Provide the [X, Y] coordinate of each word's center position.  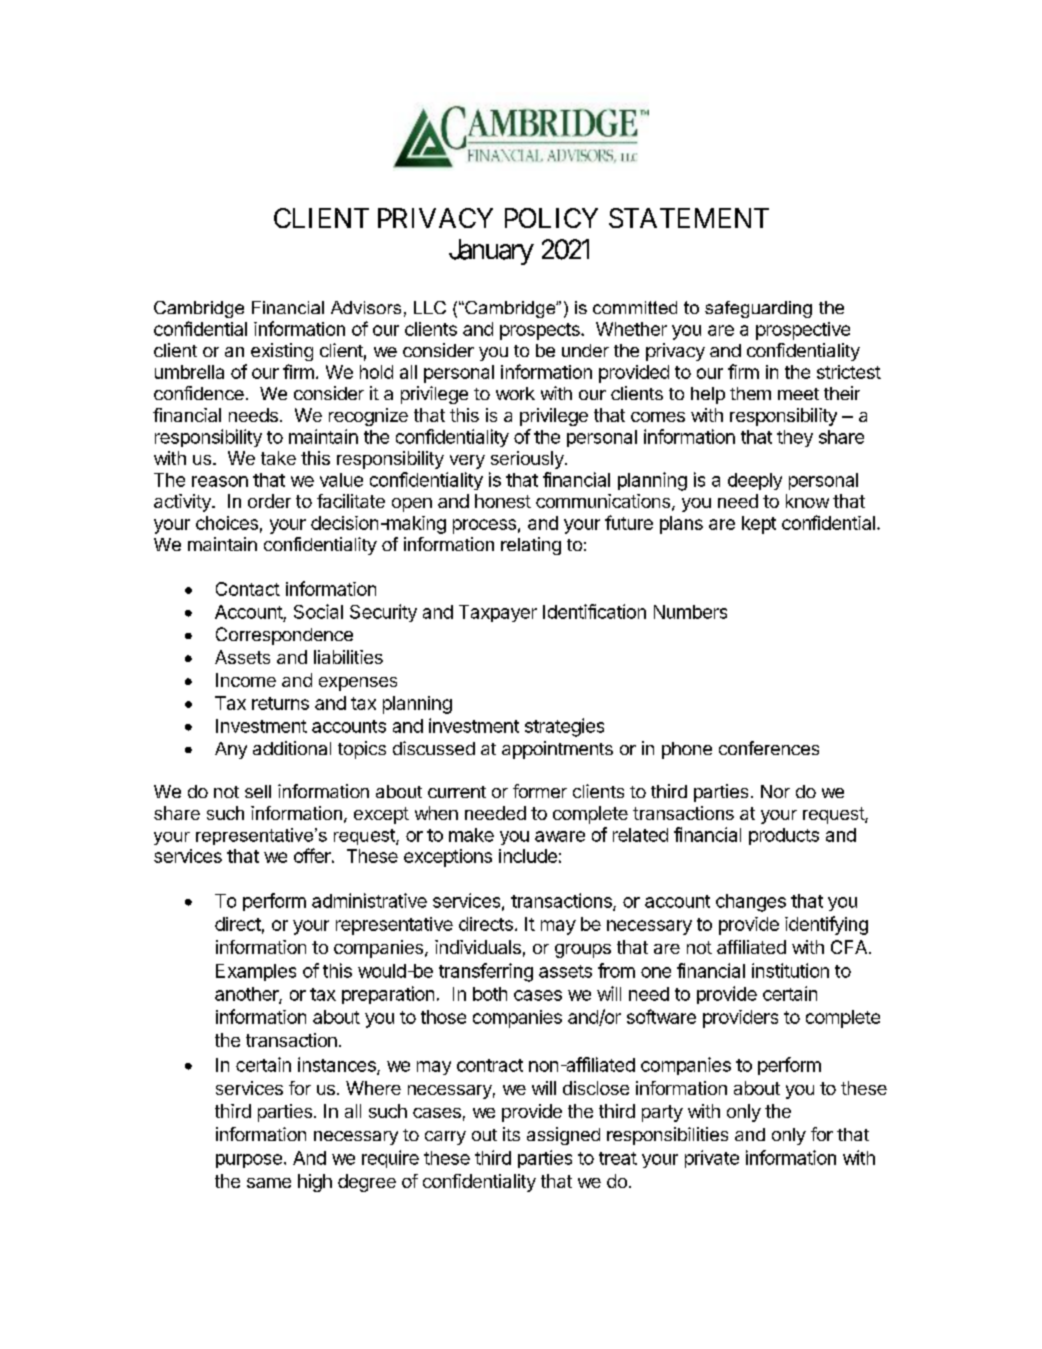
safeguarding [758, 309]
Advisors [366, 307]
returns [280, 703]
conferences [769, 748]
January [491, 252]
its [511, 1134]
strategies [564, 727]
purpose [249, 1161]
